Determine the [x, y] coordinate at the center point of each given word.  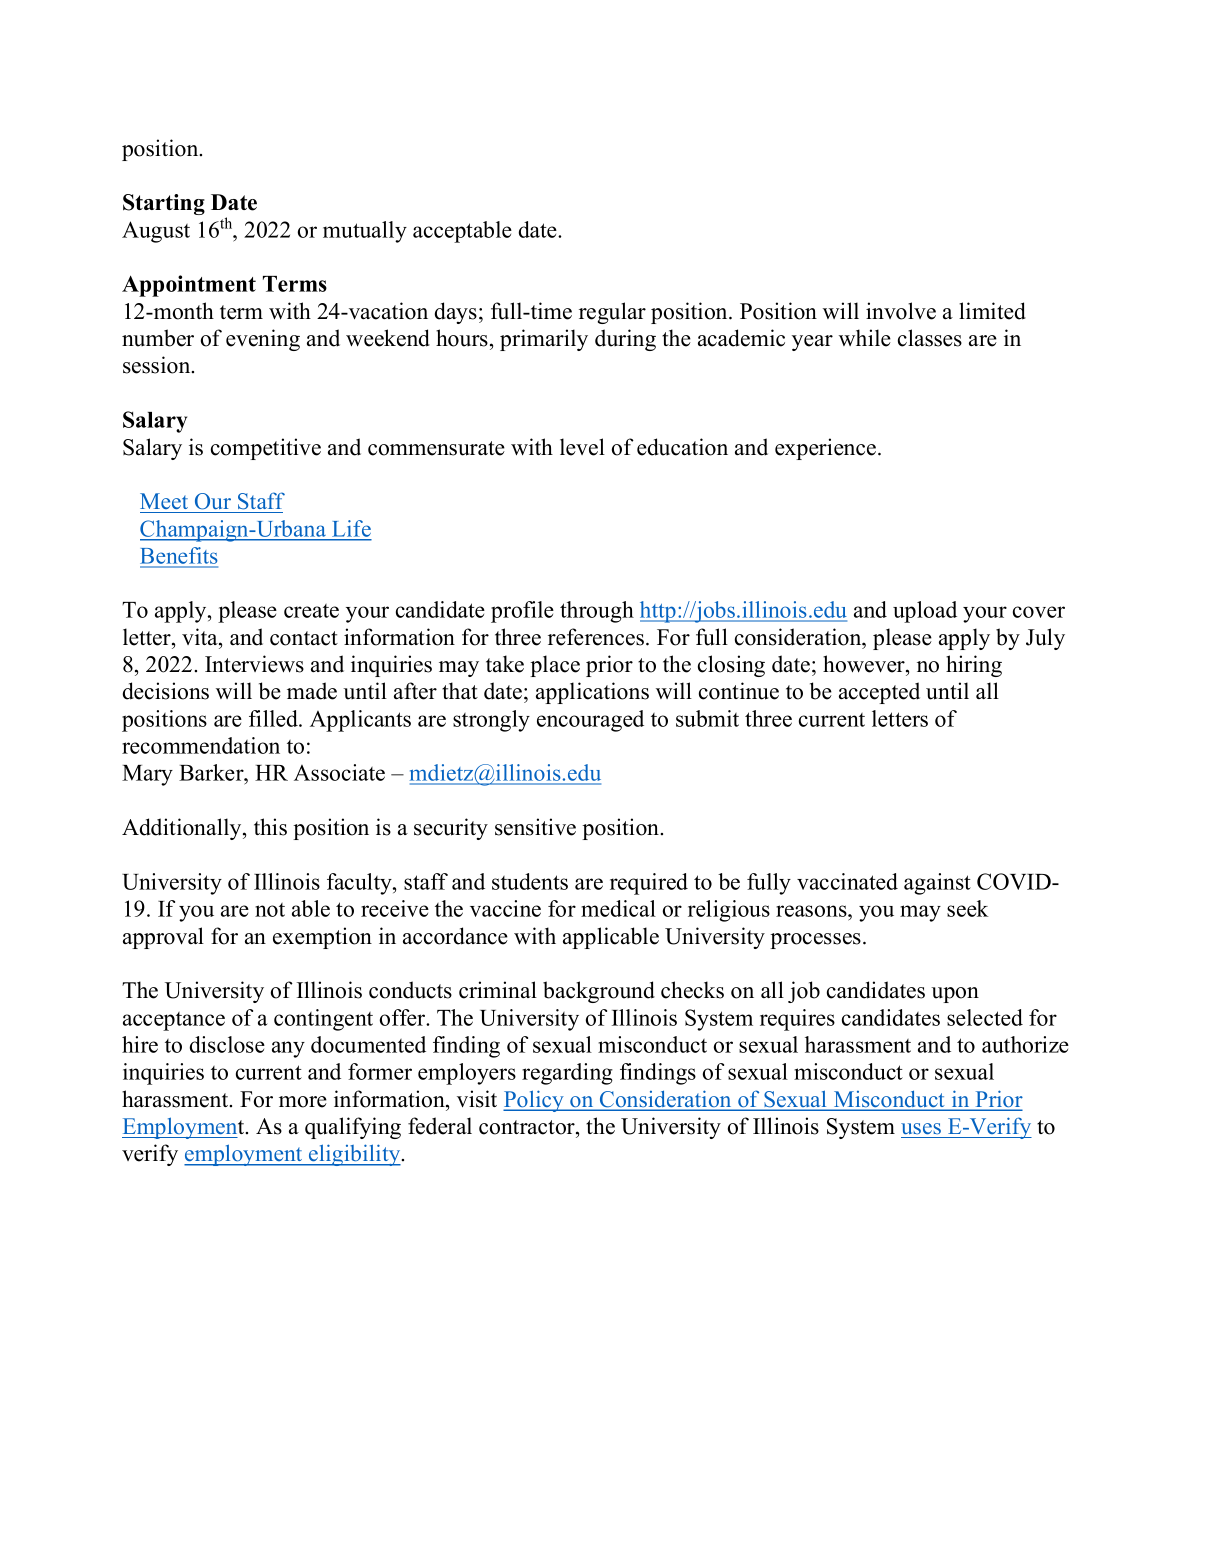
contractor [528, 1127]
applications [592, 693]
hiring [974, 666]
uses [921, 1128]
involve [901, 311]
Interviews [254, 664]
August [156, 232]
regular [612, 313]
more [303, 1102]
